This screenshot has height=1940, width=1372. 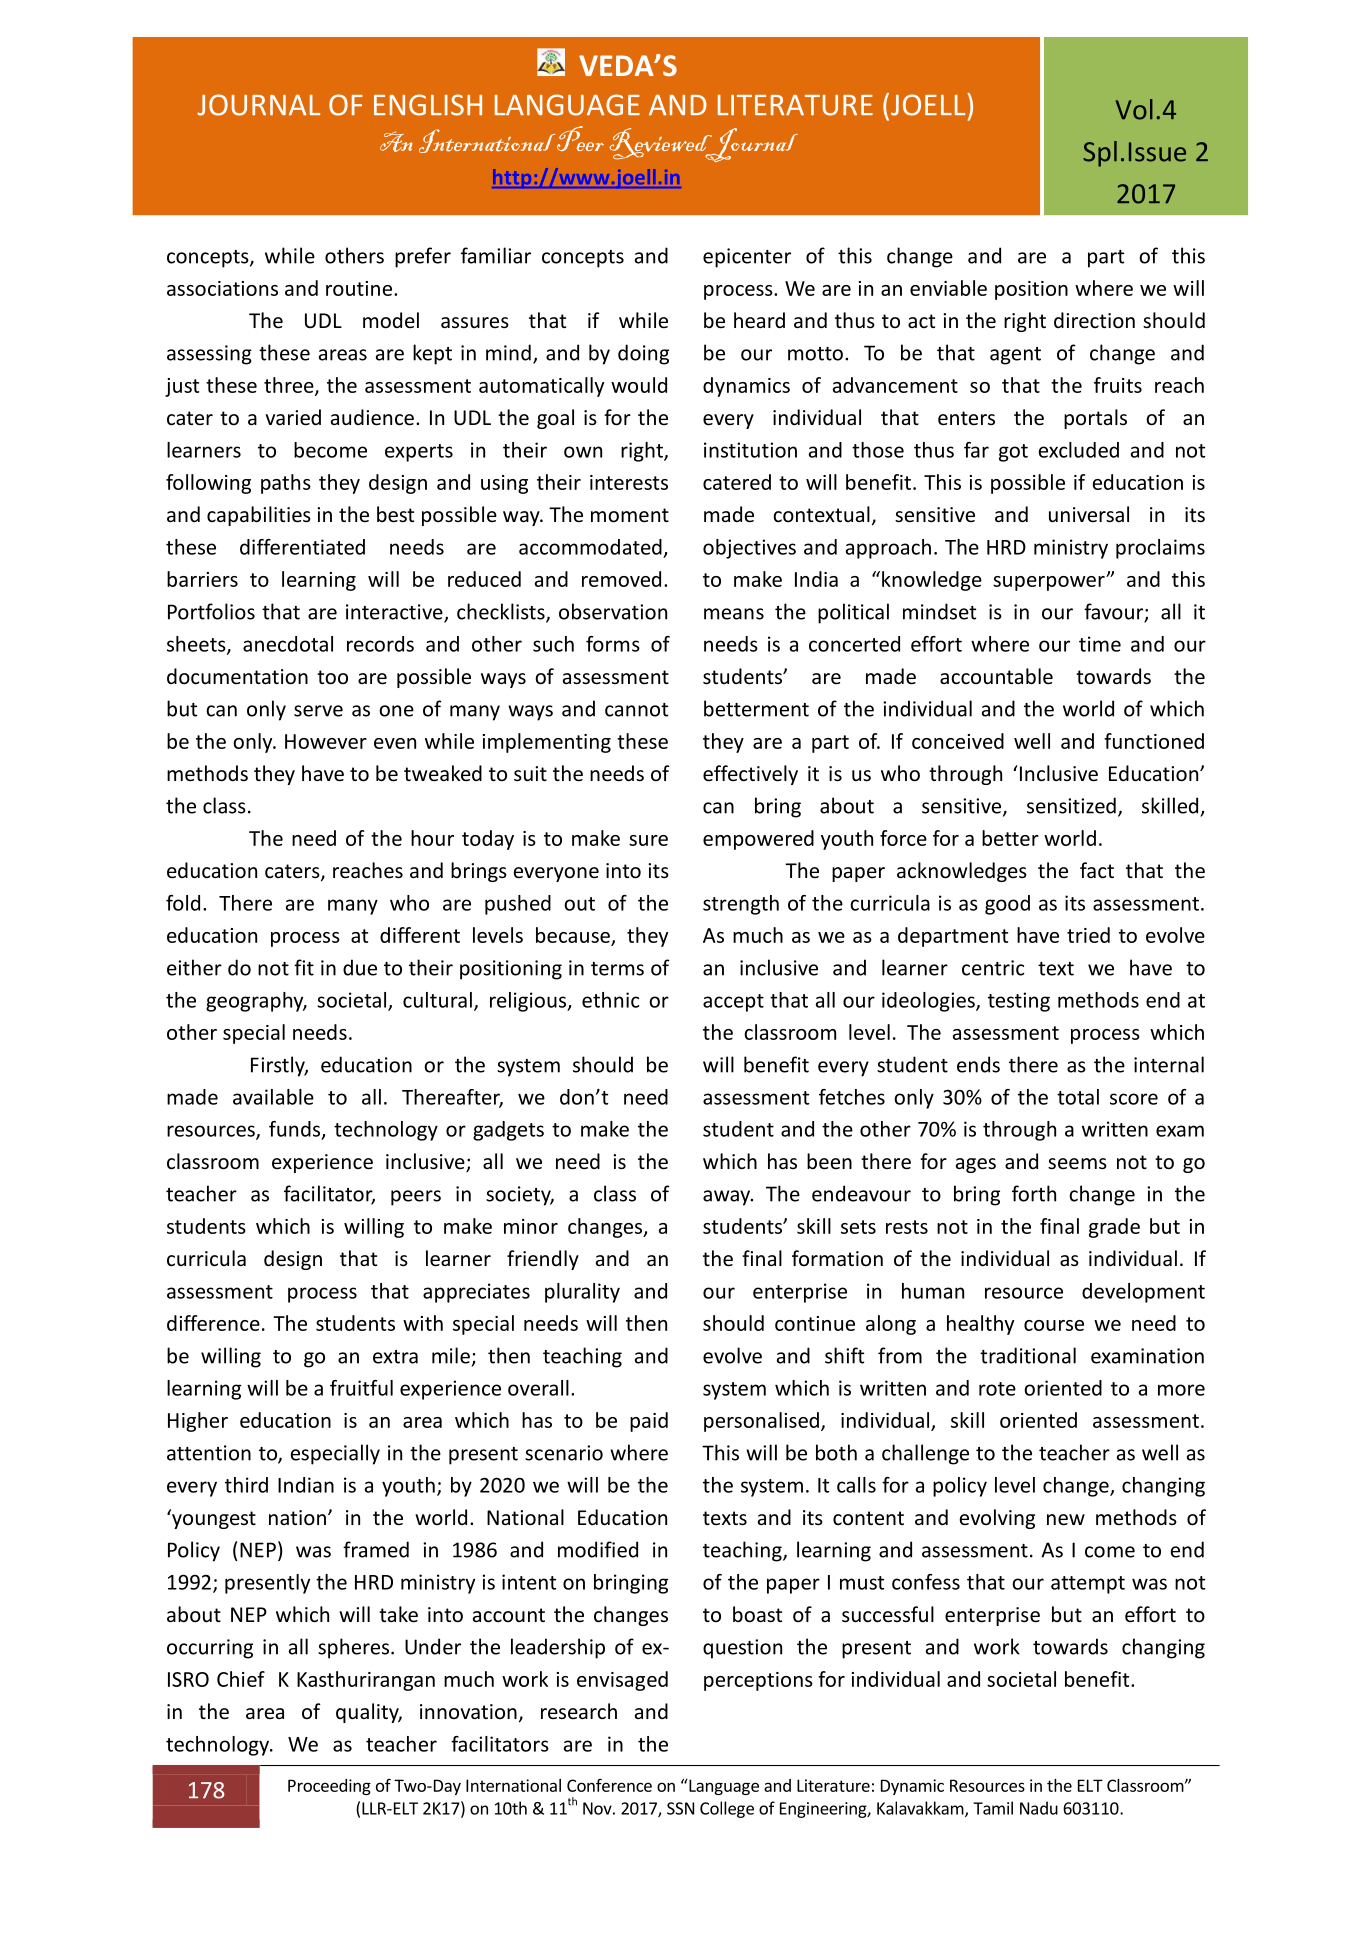 I want to click on ENGLISH, so click(x=428, y=105).
